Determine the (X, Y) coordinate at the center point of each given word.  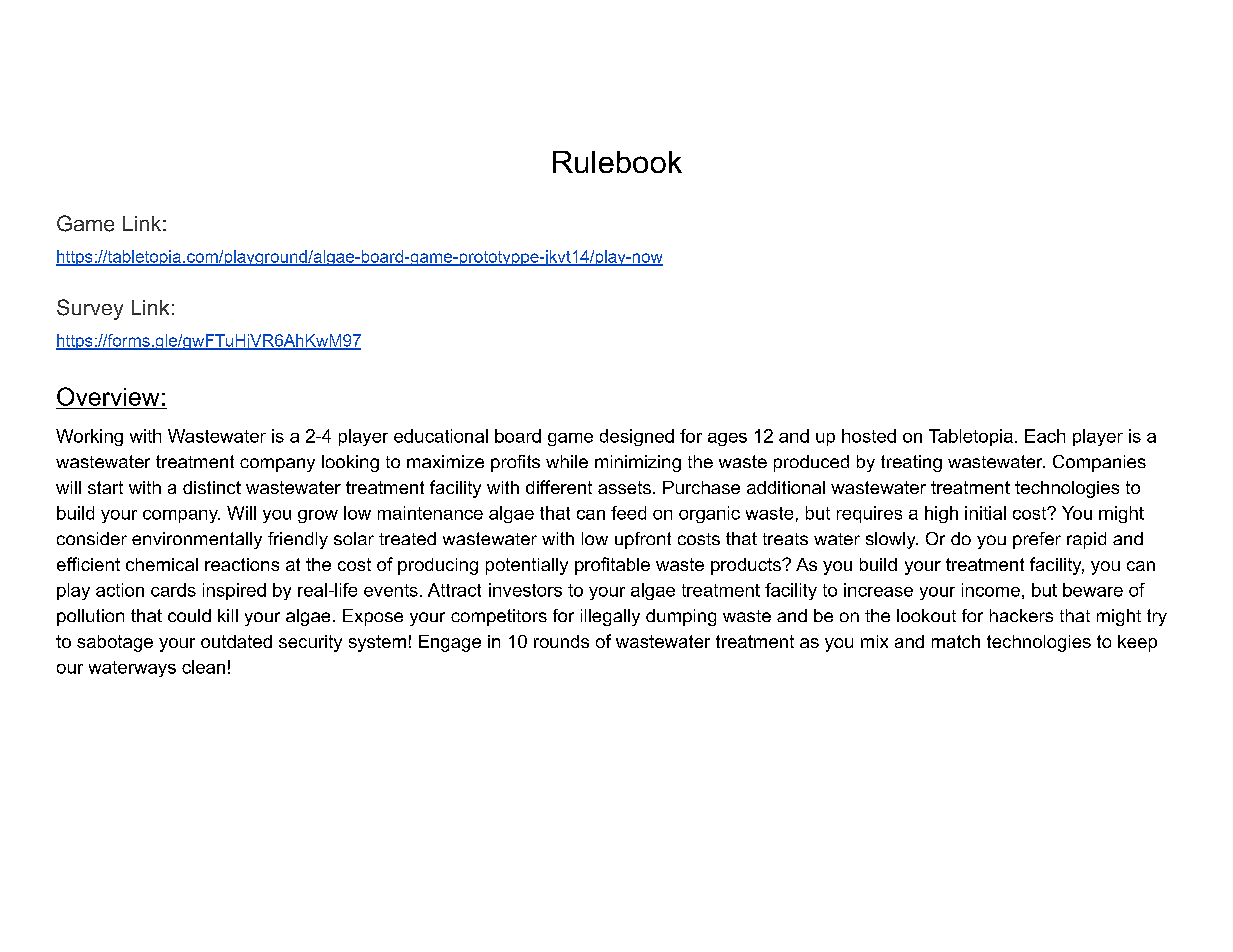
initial (985, 513)
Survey (90, 309)
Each (1045, 436)
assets (624, 487)
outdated (236, 641)
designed (637, 437)
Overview (108, 396)
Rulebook (617, 162)
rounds (561, 641)
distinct (212, 487)
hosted (869, 436)
